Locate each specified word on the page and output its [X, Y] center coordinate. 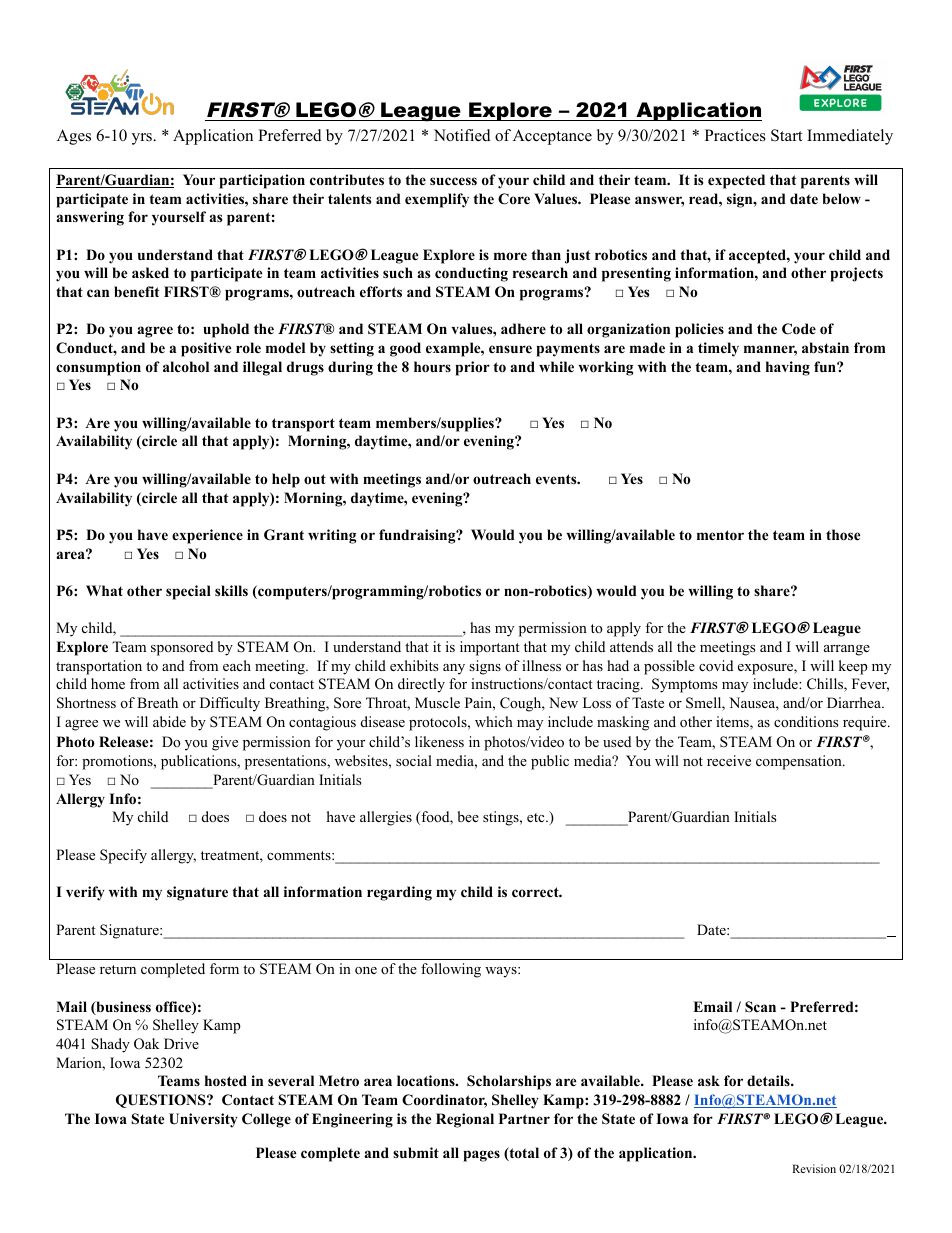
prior [472, 368]
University [203, 1120]
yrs [143, 139]
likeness [439, 741]
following [451, 970]
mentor [720, 535]
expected [736, 181]
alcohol [186, 367]
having [788, 368]
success [453, 181]
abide [169, 721]
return [118, 969]
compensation [800, 762]
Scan [760, 1007]
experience [207, 536]
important [490, 648]
